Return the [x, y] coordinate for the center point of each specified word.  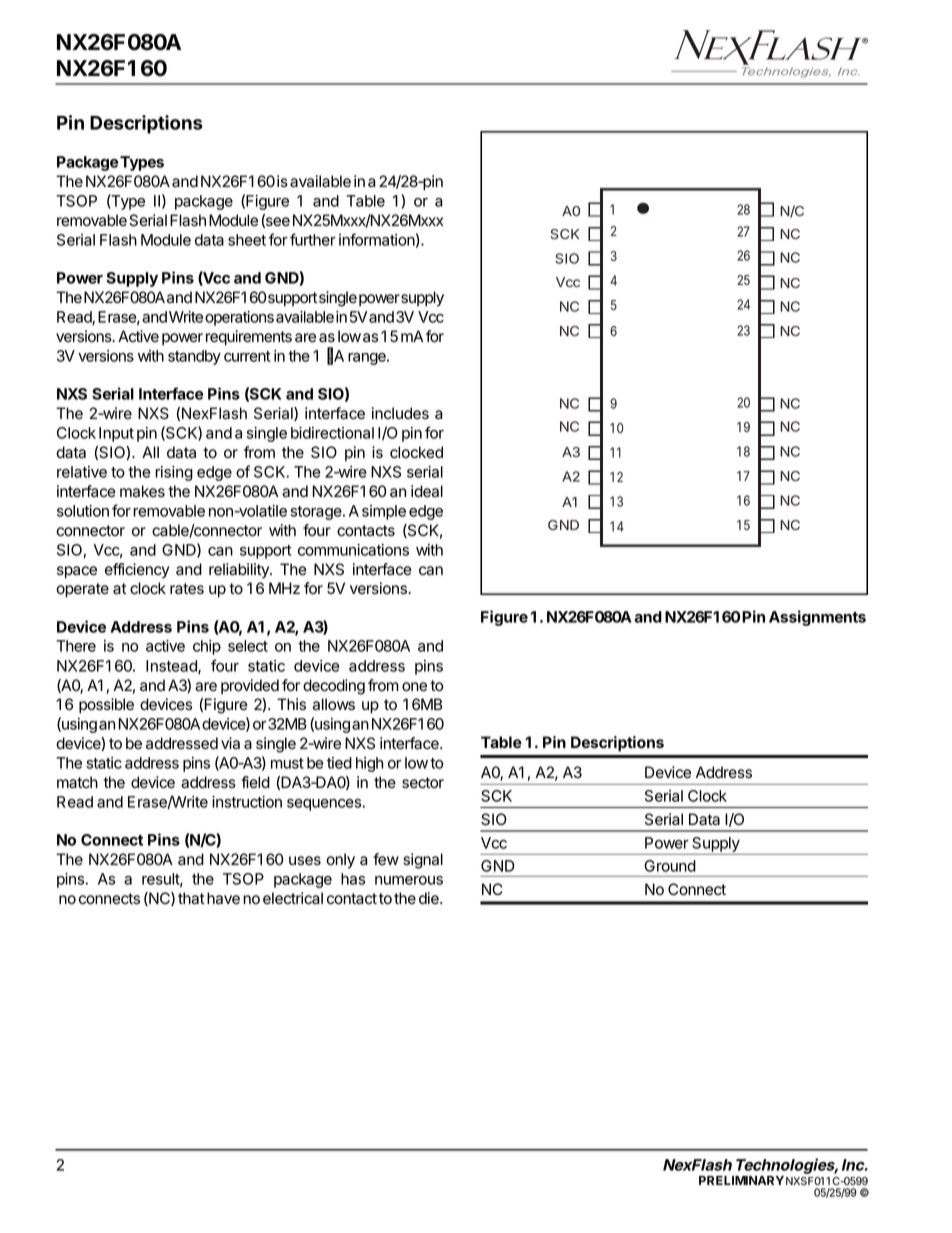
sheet [247, 240]
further [313, 239]
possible [106, 706]
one [414, 687]
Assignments [817, 618]
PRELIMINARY [741, 1180]
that [191, 898]
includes [400, 413]
